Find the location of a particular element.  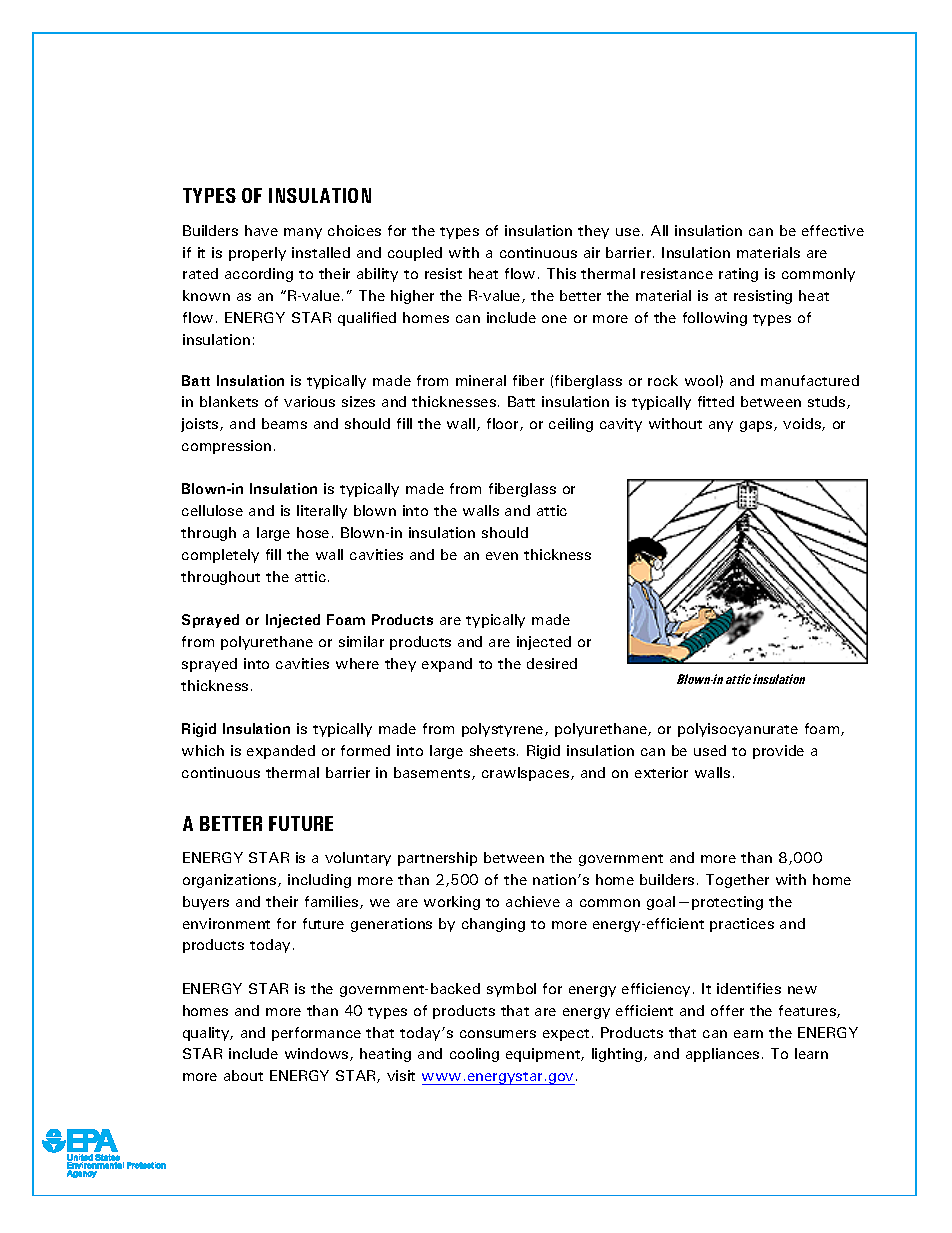

appliances is located at coordinates (722, 1055).
